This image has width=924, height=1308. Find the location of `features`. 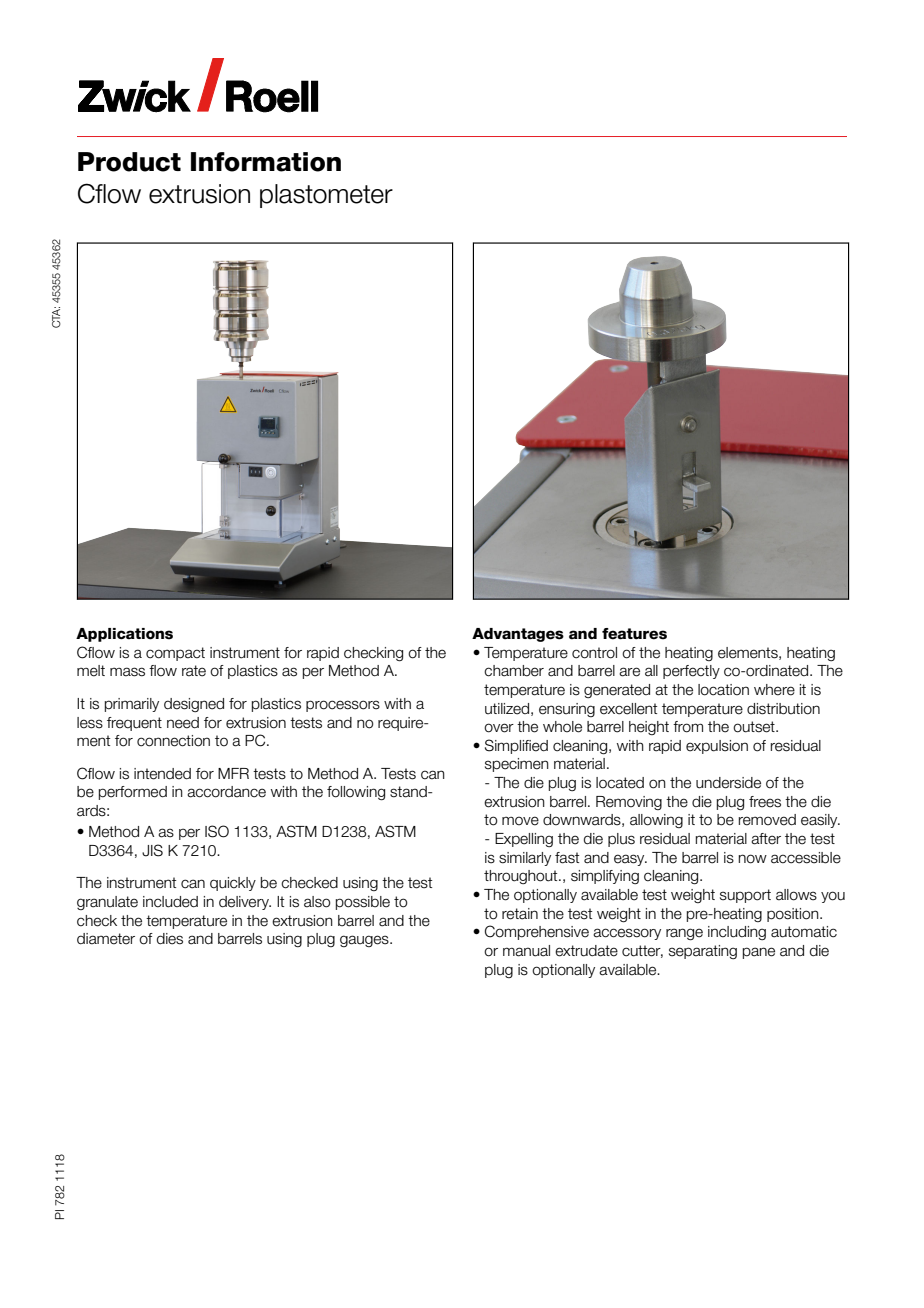

features is located at coordinates (634, 634).
